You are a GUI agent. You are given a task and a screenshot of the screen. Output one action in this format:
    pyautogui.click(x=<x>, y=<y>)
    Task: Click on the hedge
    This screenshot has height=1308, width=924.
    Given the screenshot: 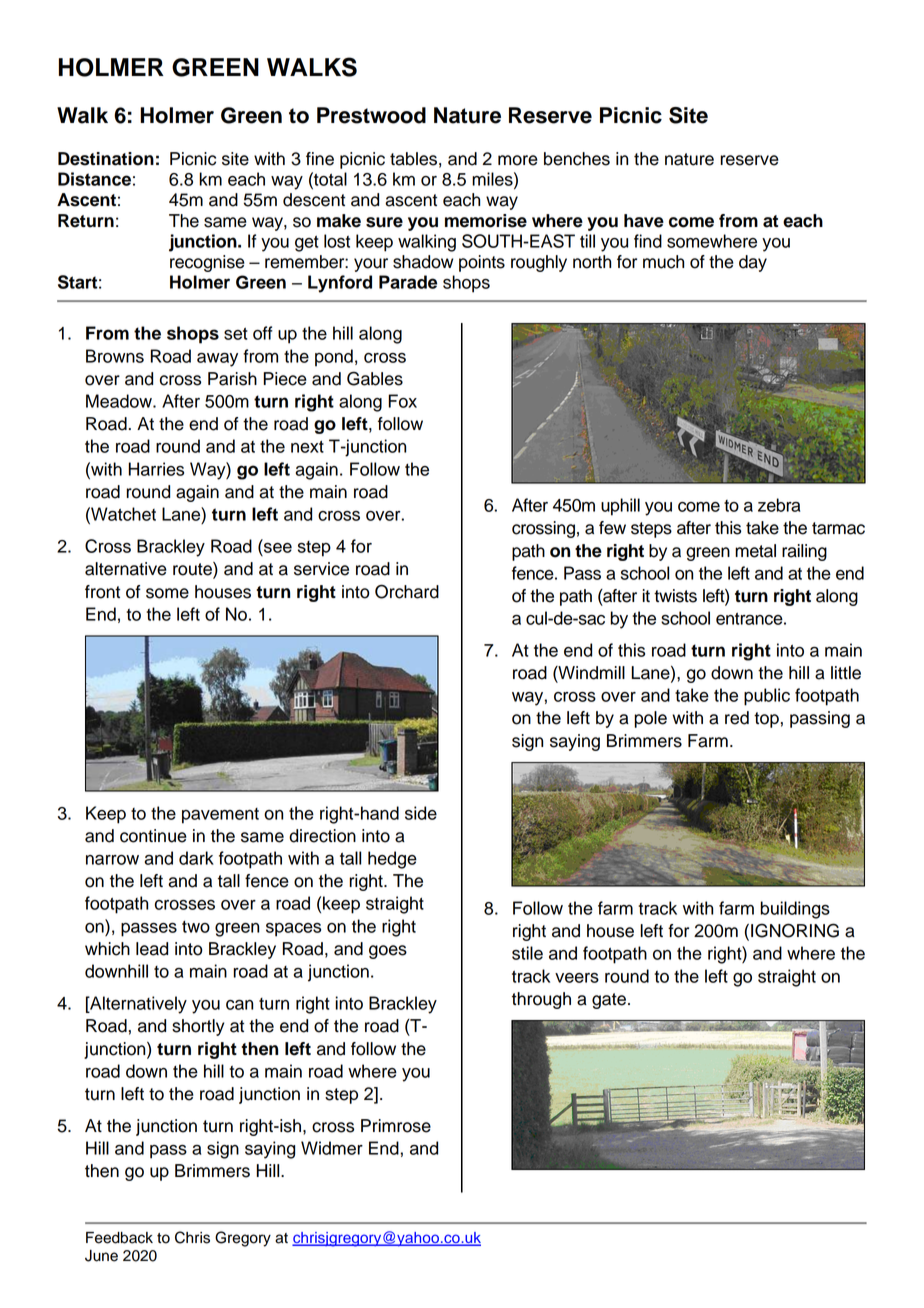 What is the action you would take?
    pyautogui.click(x=392, y=860)
